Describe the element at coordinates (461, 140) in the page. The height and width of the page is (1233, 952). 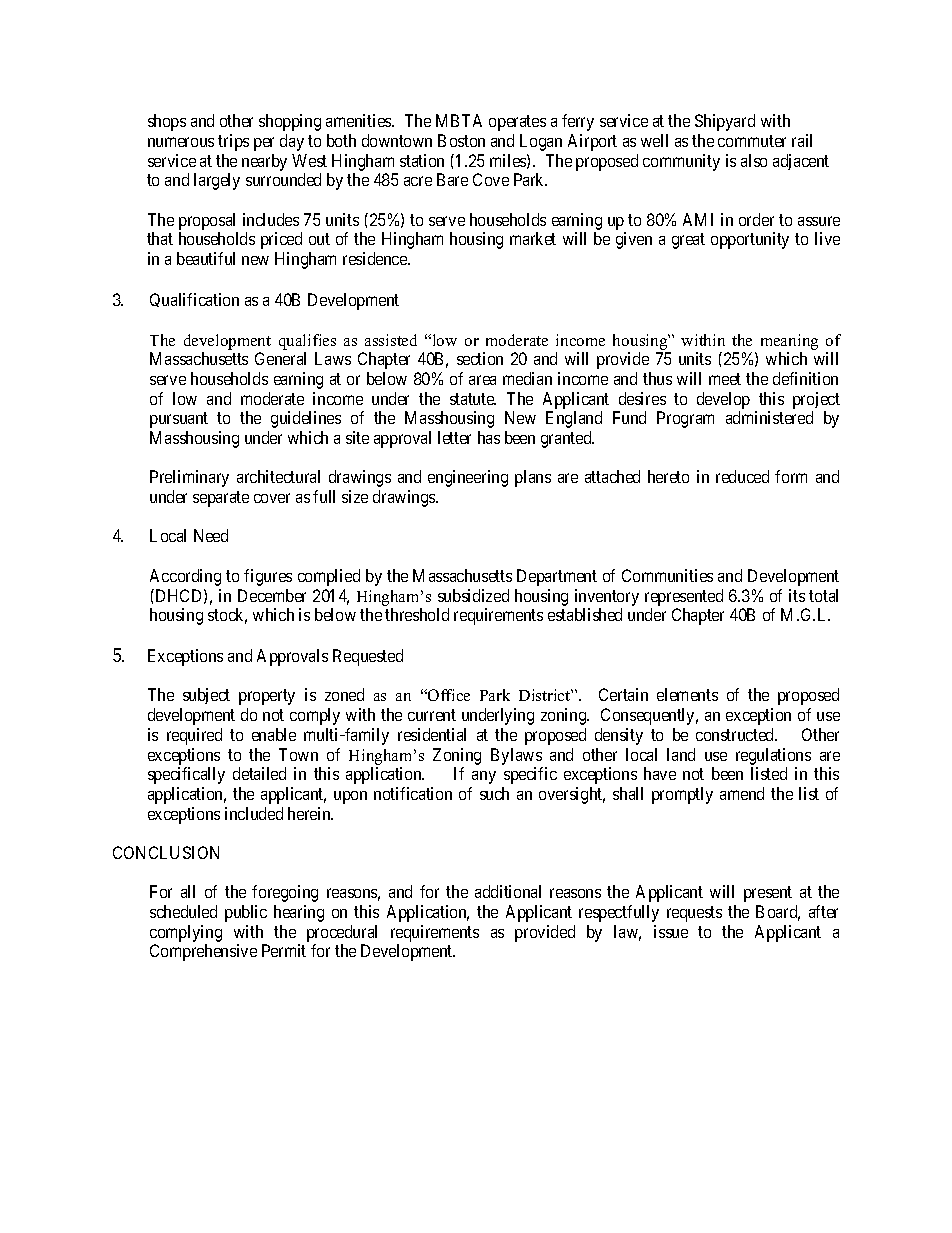
I see `Boston` at that location.
